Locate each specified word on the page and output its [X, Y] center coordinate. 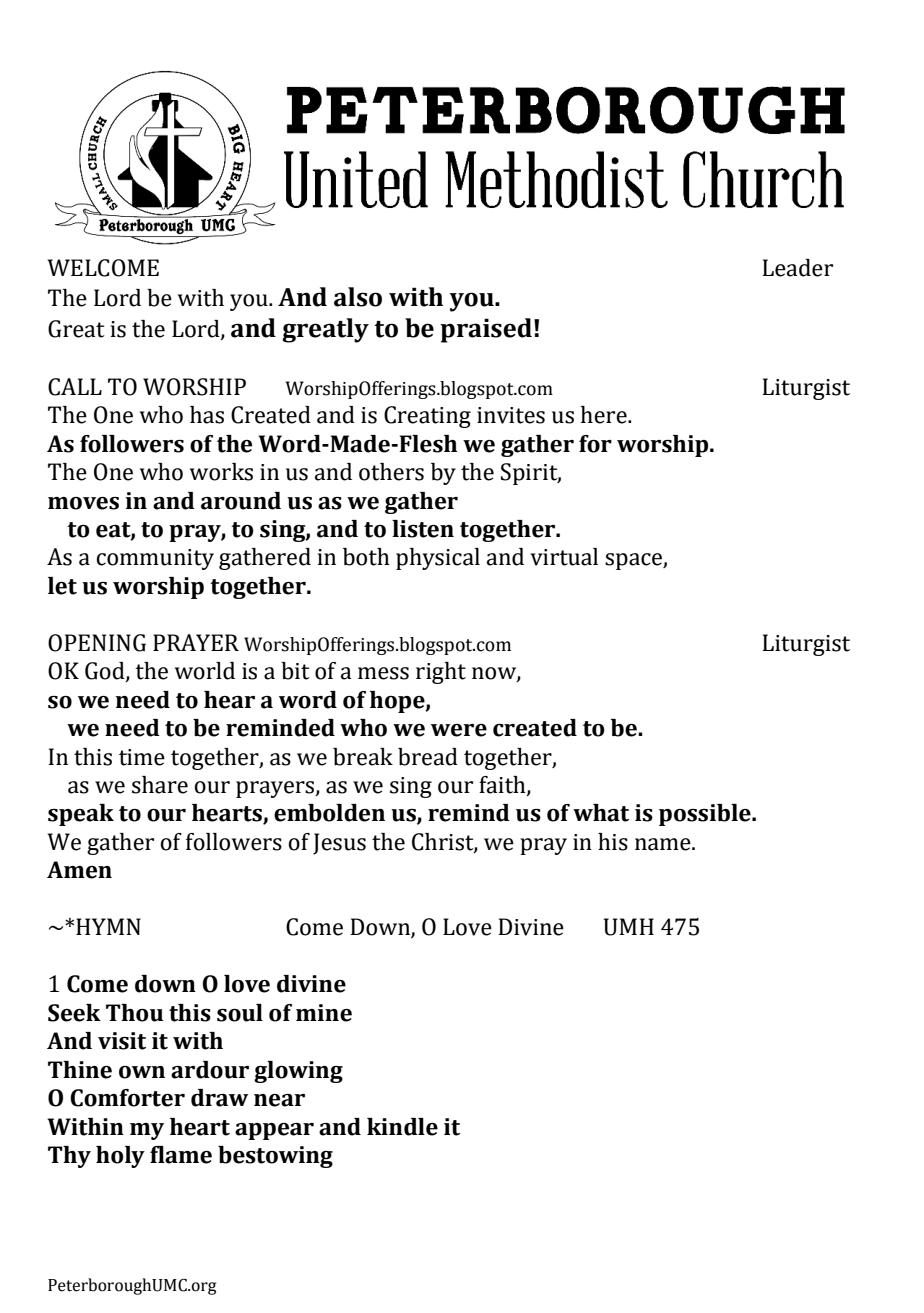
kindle [402, 1127]
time [142, 757]
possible [706, 815]
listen [423, 529]
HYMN [108, 926]
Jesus [339, 844]
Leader [797, 268]
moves [83, 503]
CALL [75, 387]
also [358, 297]
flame [181, 1155]
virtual [564, 557]
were [459, 730]
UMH [629, 927]
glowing [298, 1072]
